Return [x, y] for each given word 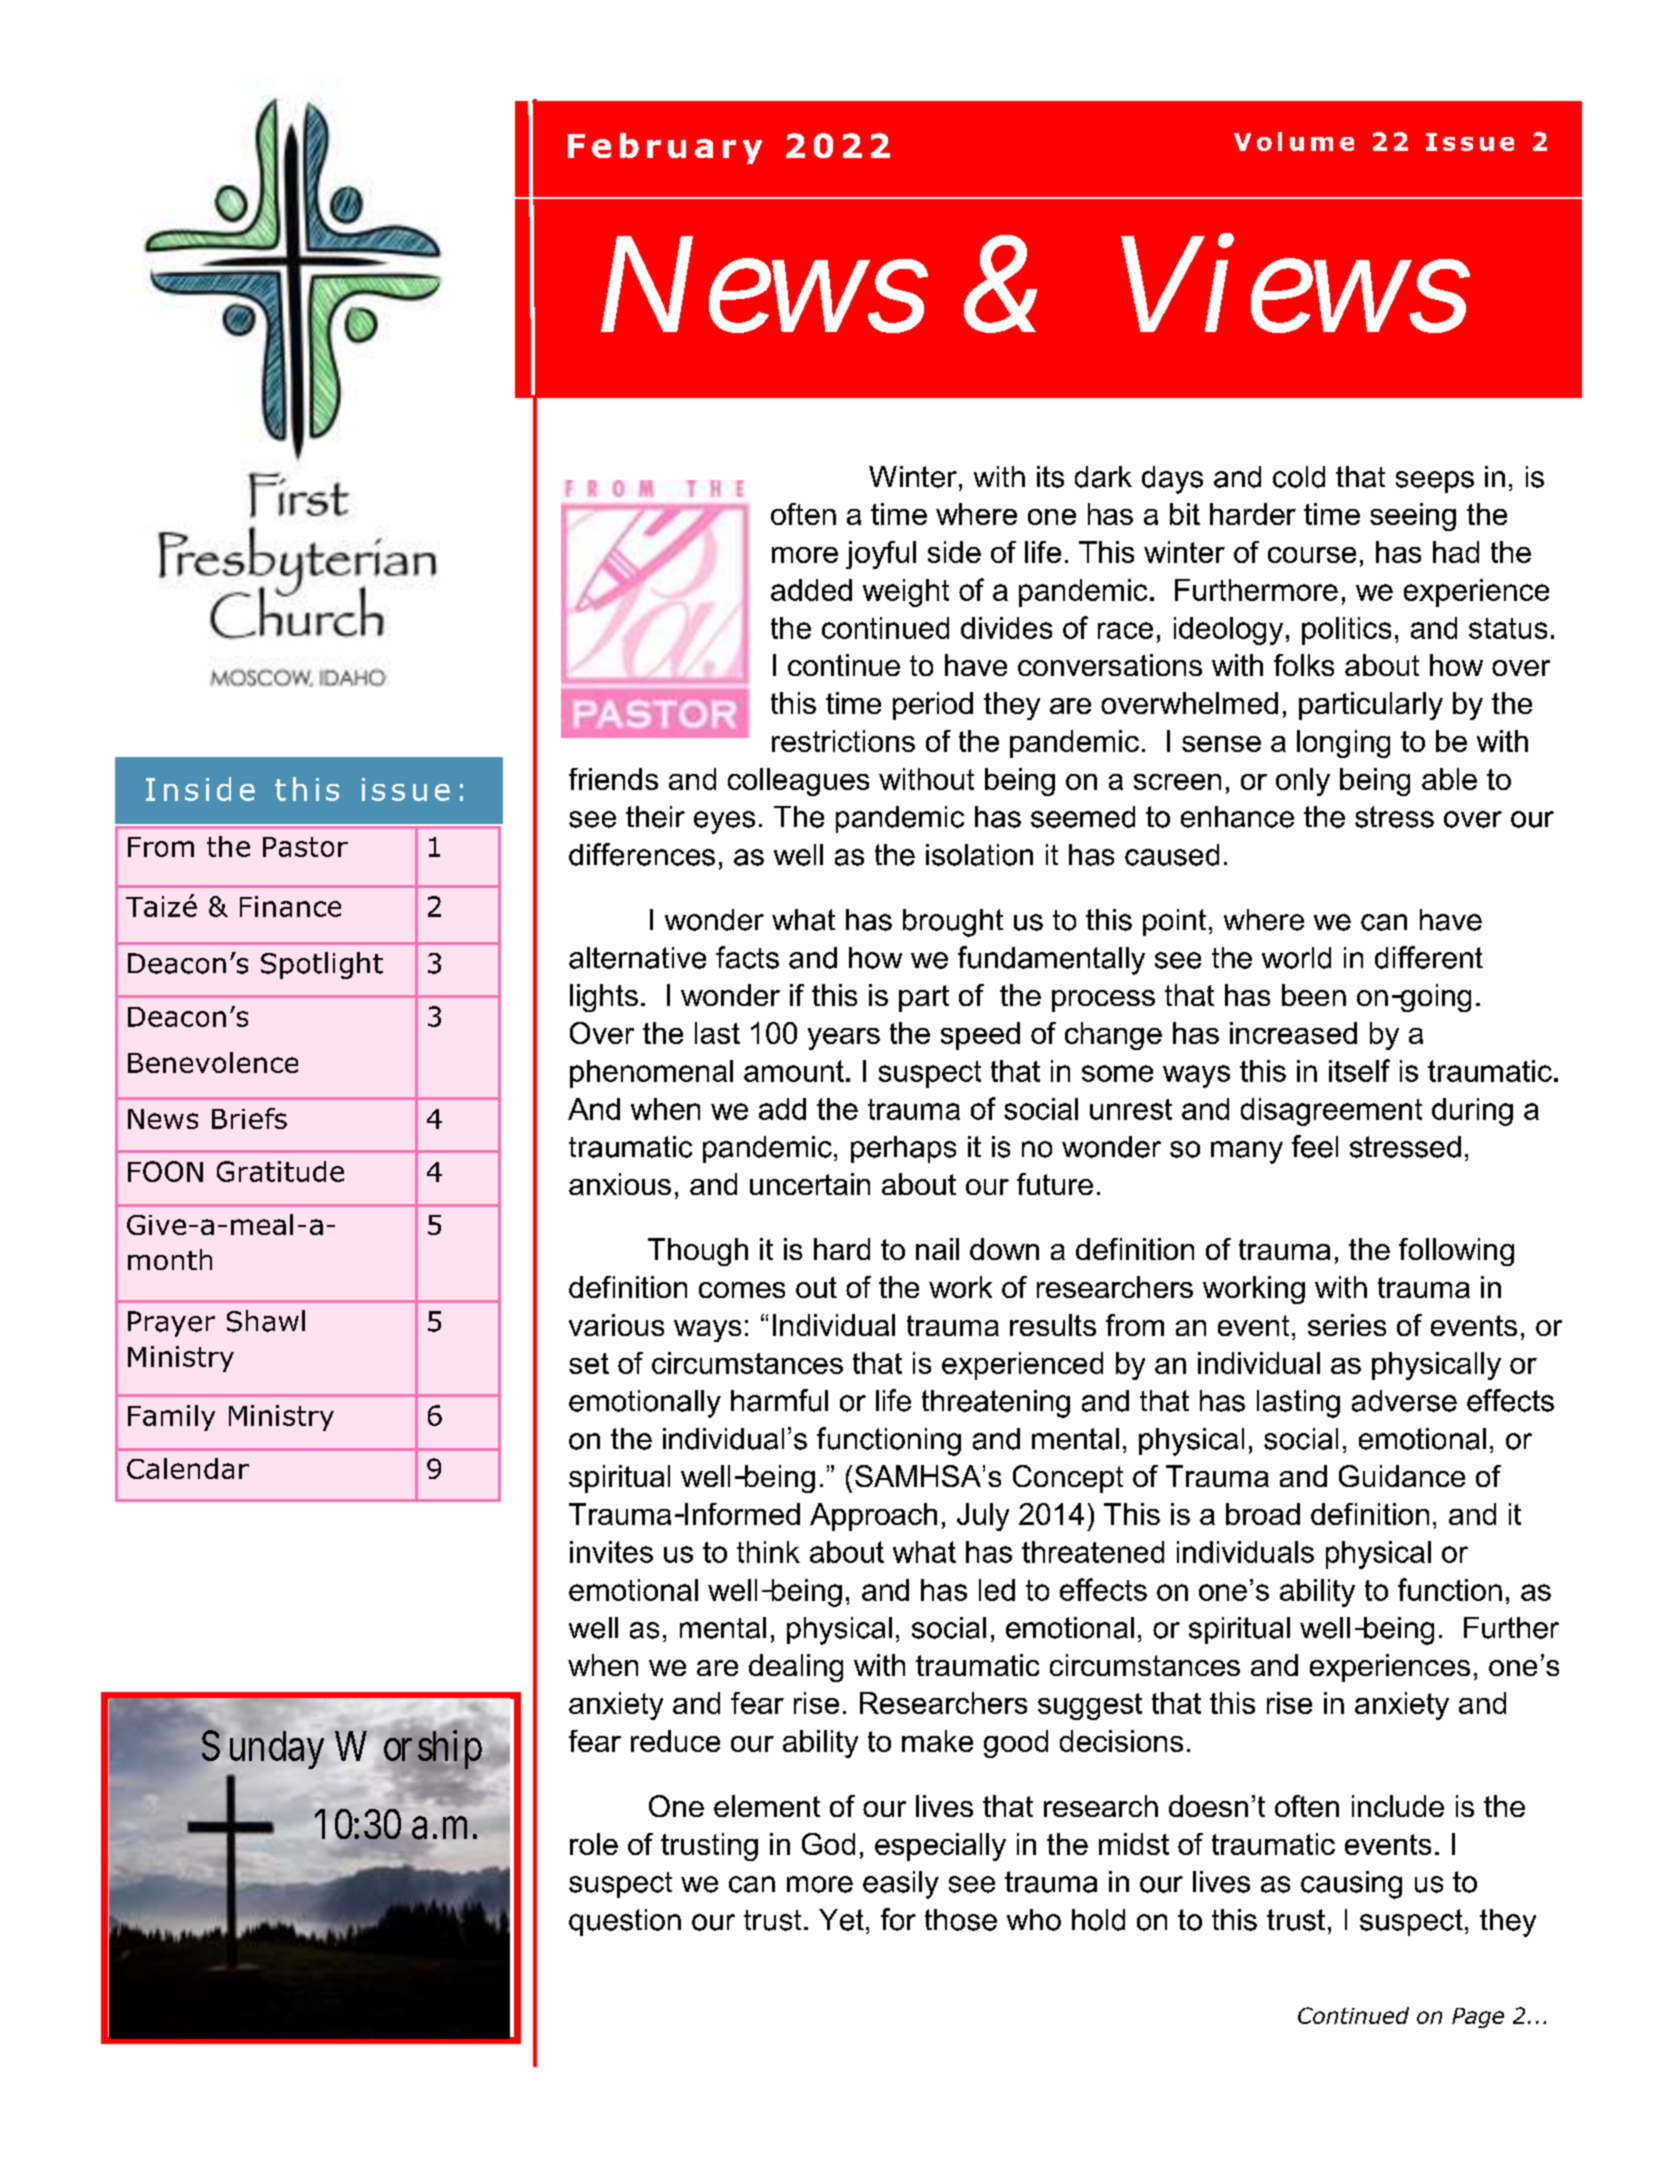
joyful [881, 555]
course [1312, 555]
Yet [841, 1920]
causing [1351, 1885]
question [625, 1922]
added [811, 590]
